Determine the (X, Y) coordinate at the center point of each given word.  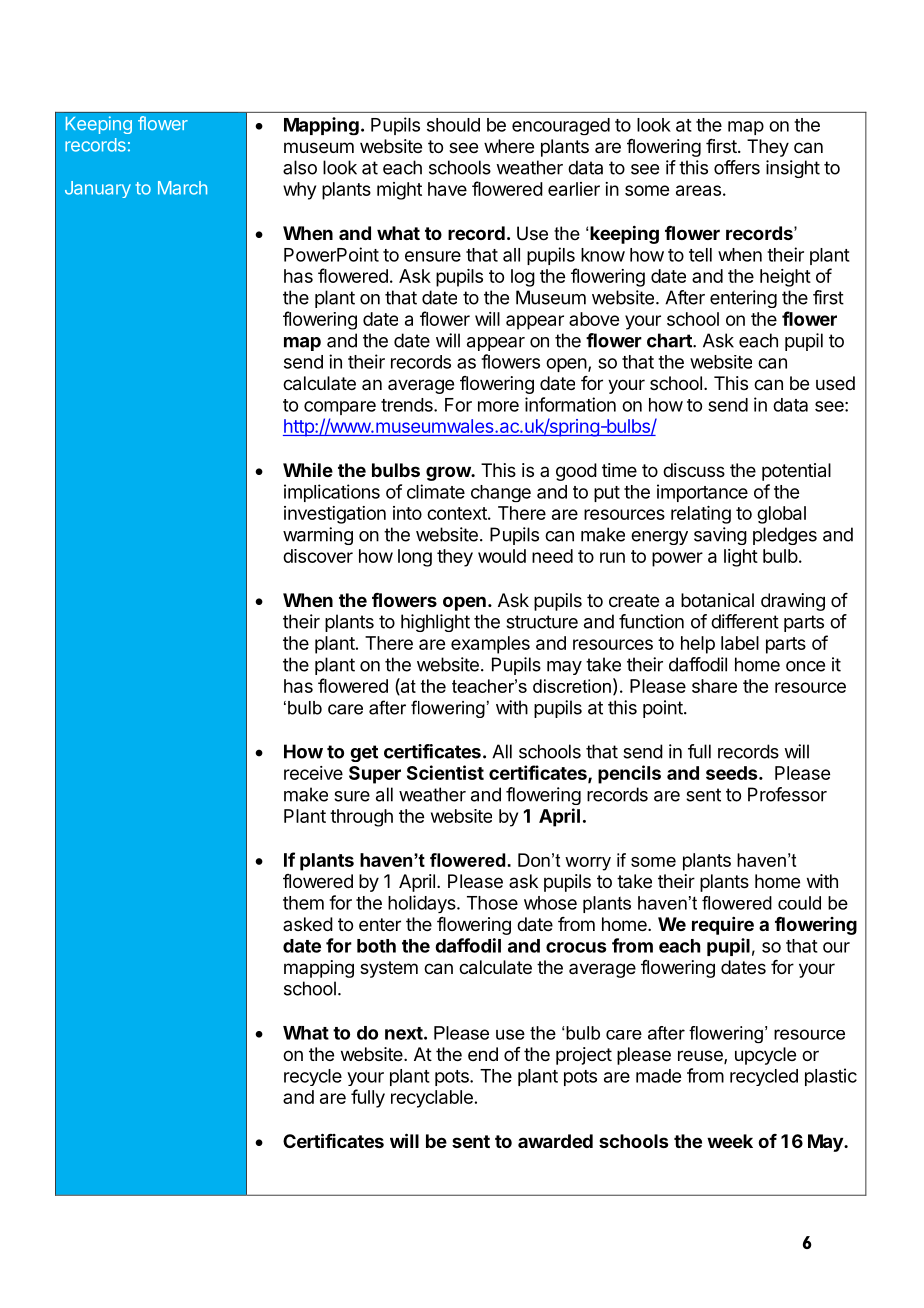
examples (490, 645)
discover (318, 556)
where (509, 146)
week (730, 1141)
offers (737, 167)
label (740, 643)
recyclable (432, 1099)
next (405, 1033)
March (182, 188)
